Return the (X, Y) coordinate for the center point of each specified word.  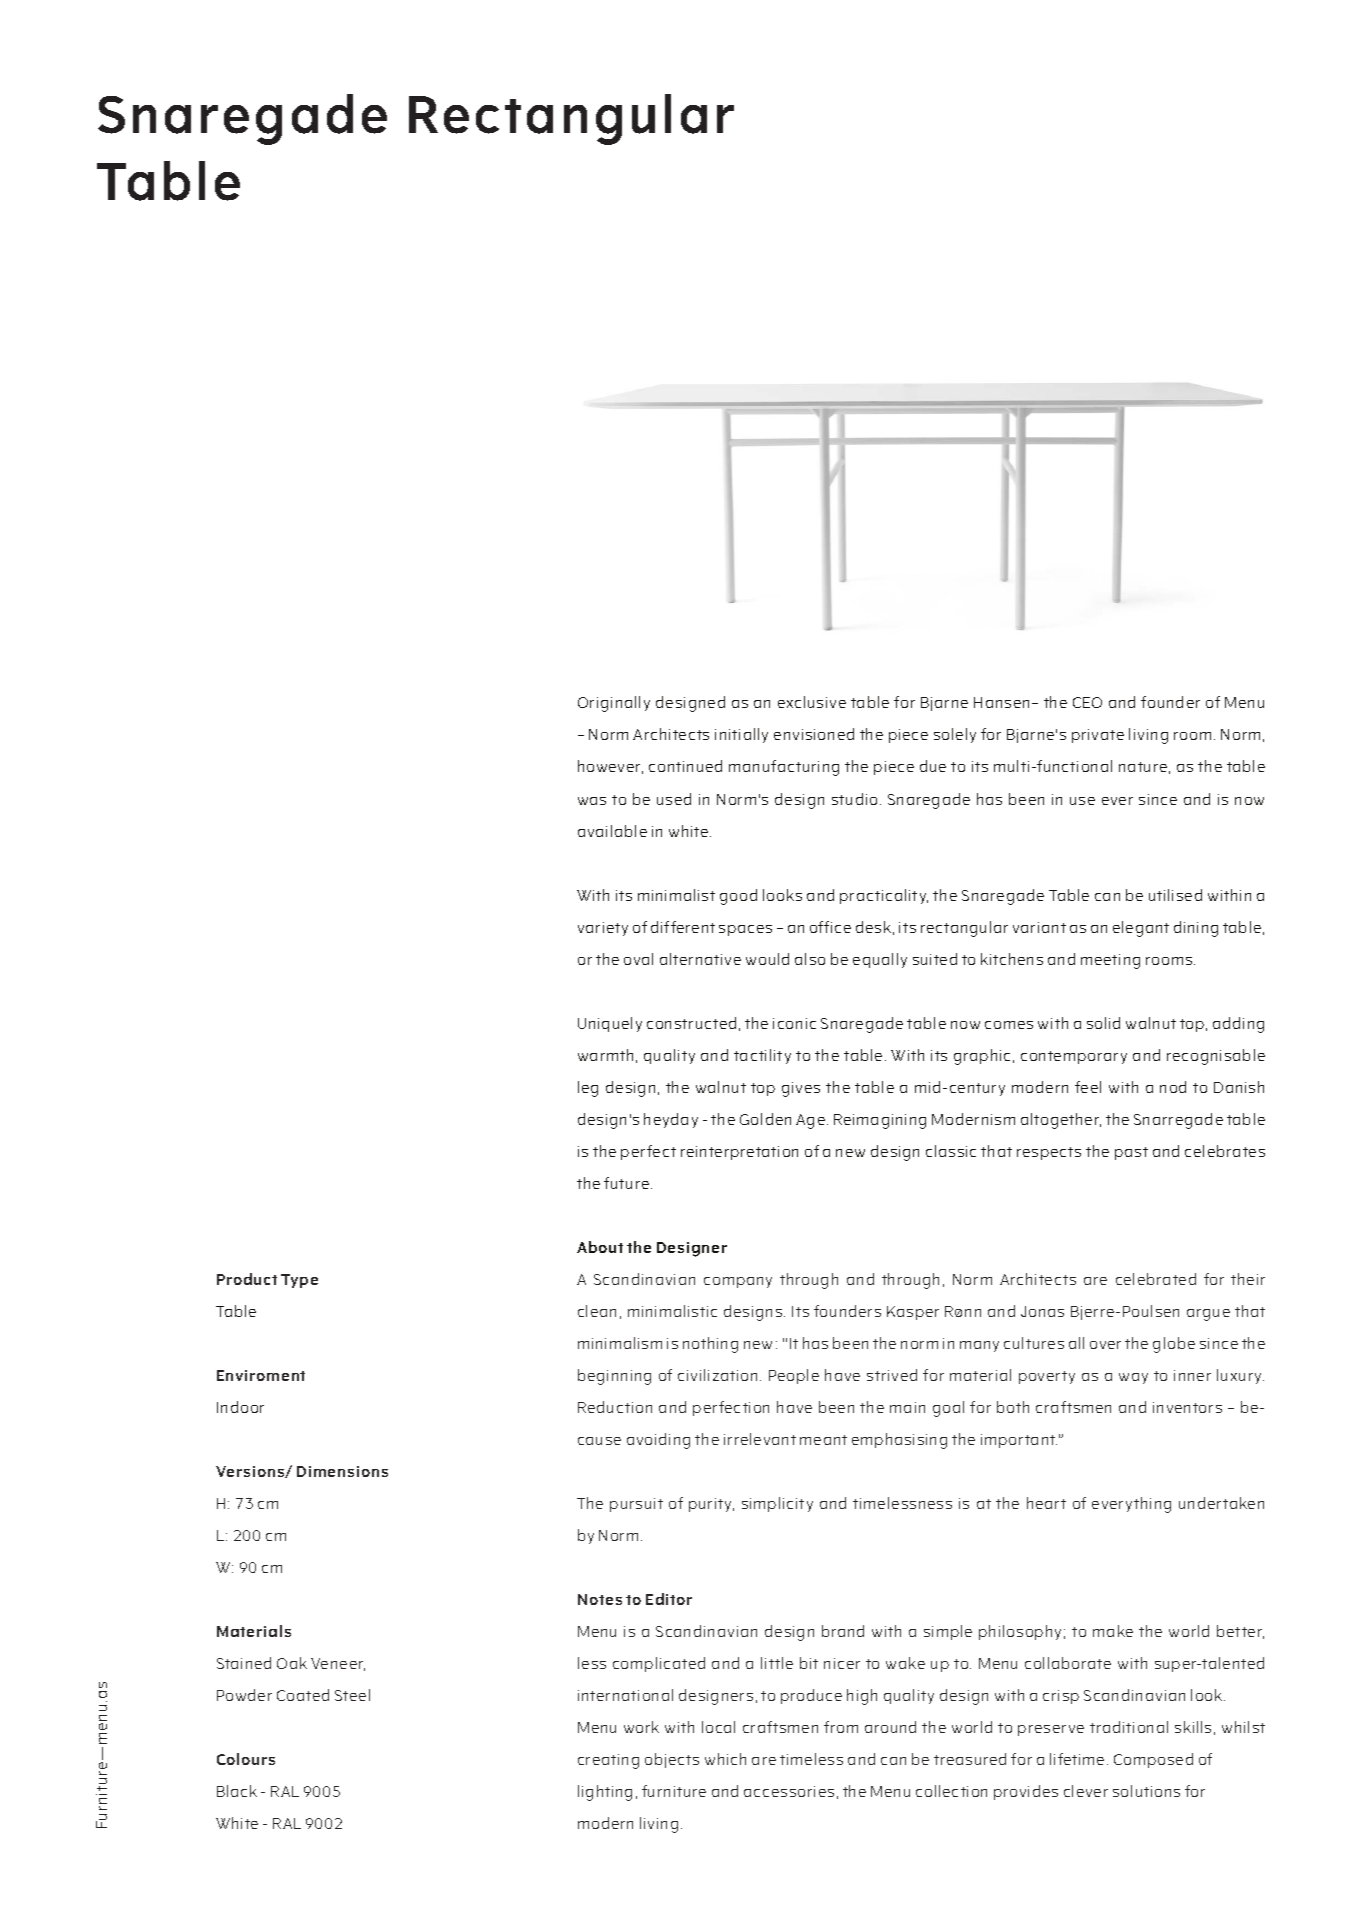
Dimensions (342, 1471)
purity (711, 1505)
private (1098, 736)
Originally (614, 704)
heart (1046, 1503)
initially (741, 735)
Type (299, 1281)
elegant (1141, 929)
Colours (246, 1759)
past (1131, 1153)
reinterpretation (739, 1153)
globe (1174, 1345)
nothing (710, 1345)
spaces (745, 930)
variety (603, 929)
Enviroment (261, 1375)
